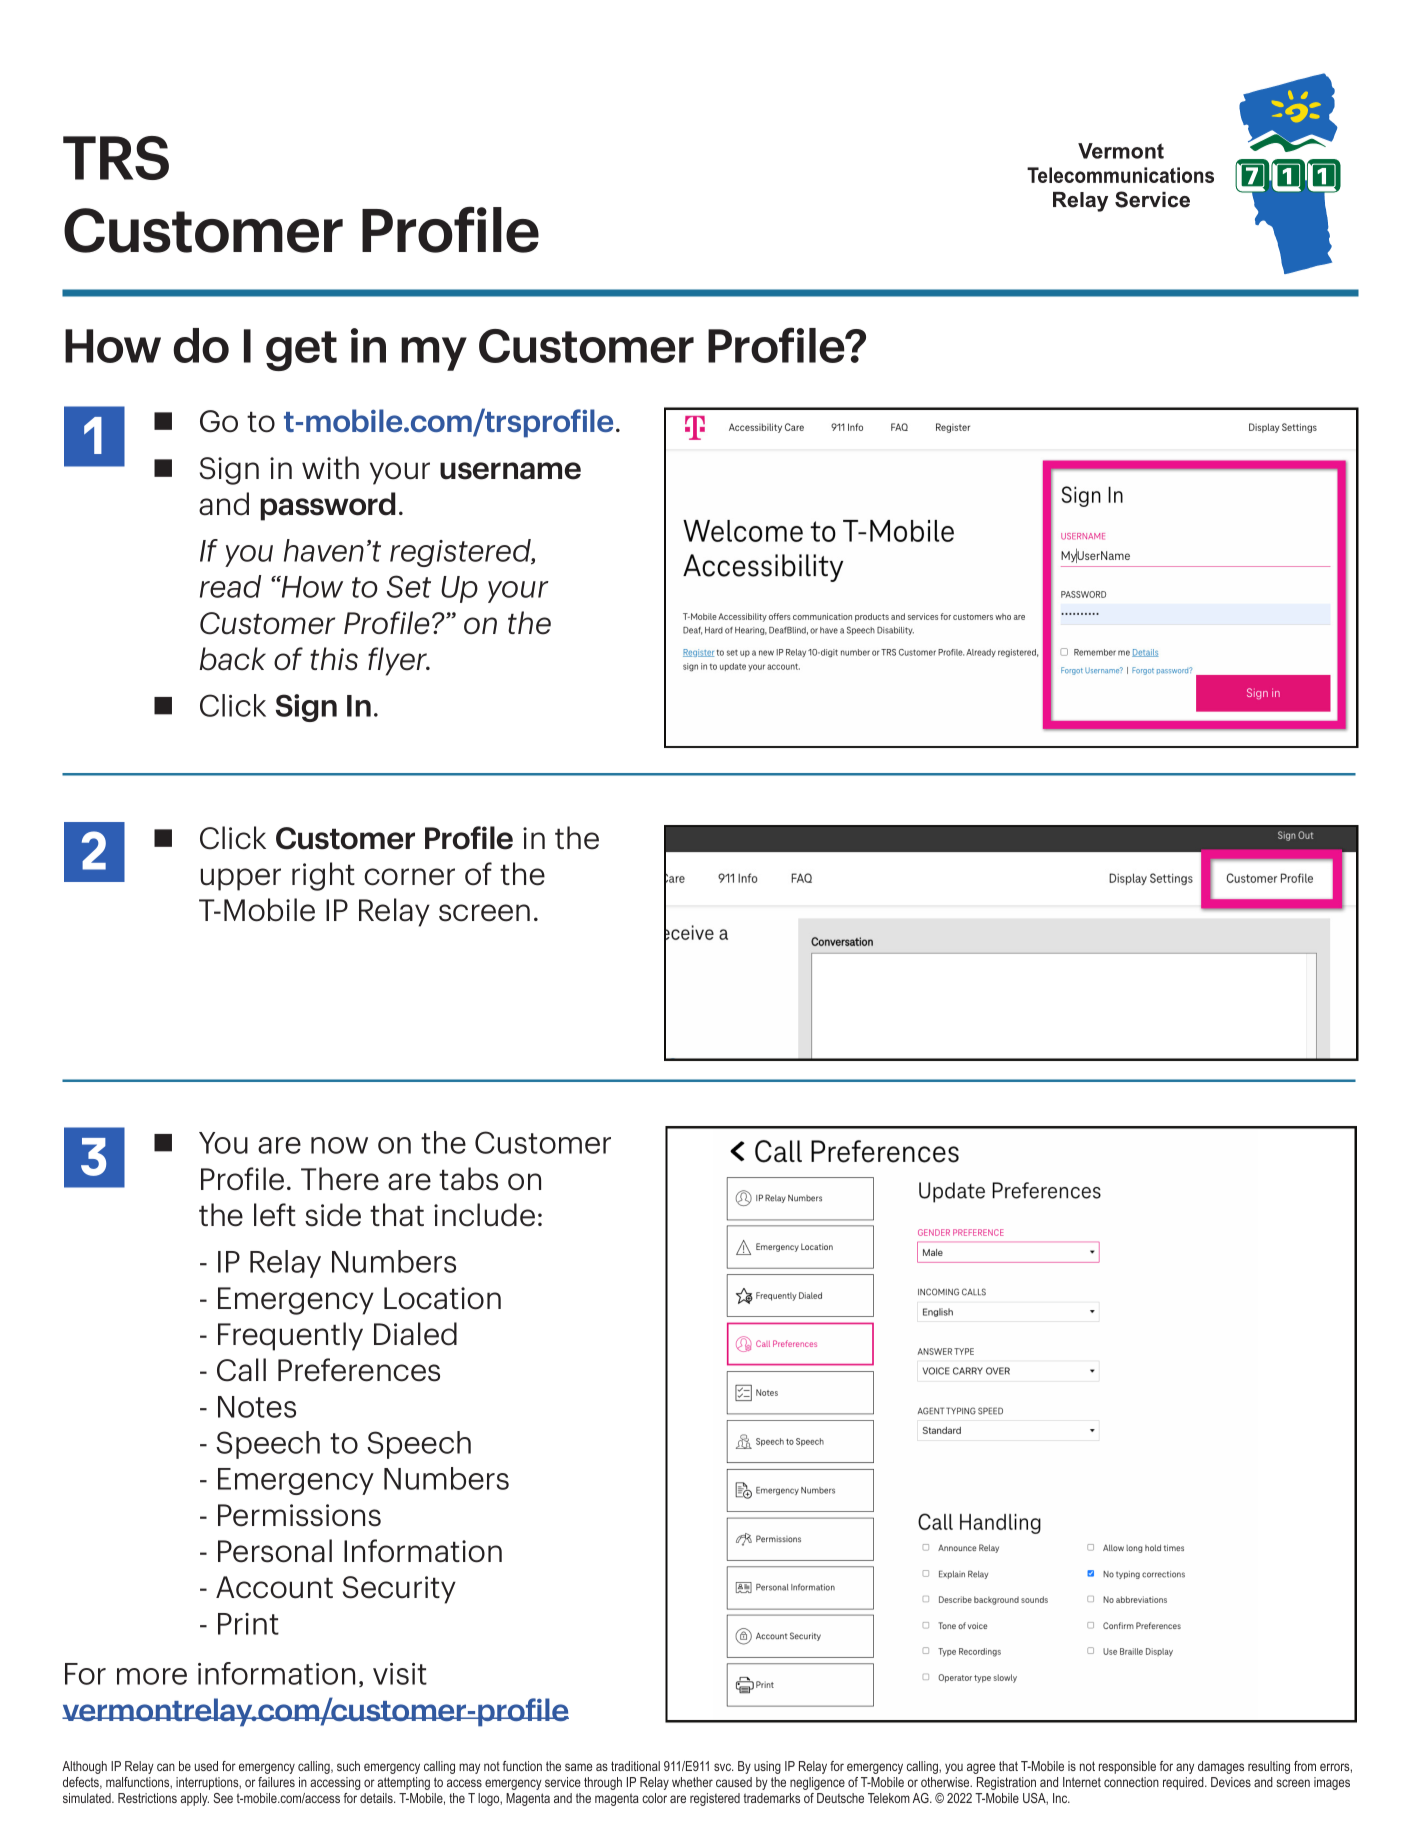 The image size is (1418, 1836). What do you see at coordinates (510, 471) in the screenshot?
I see `username` at bounding box center [510, 471].
